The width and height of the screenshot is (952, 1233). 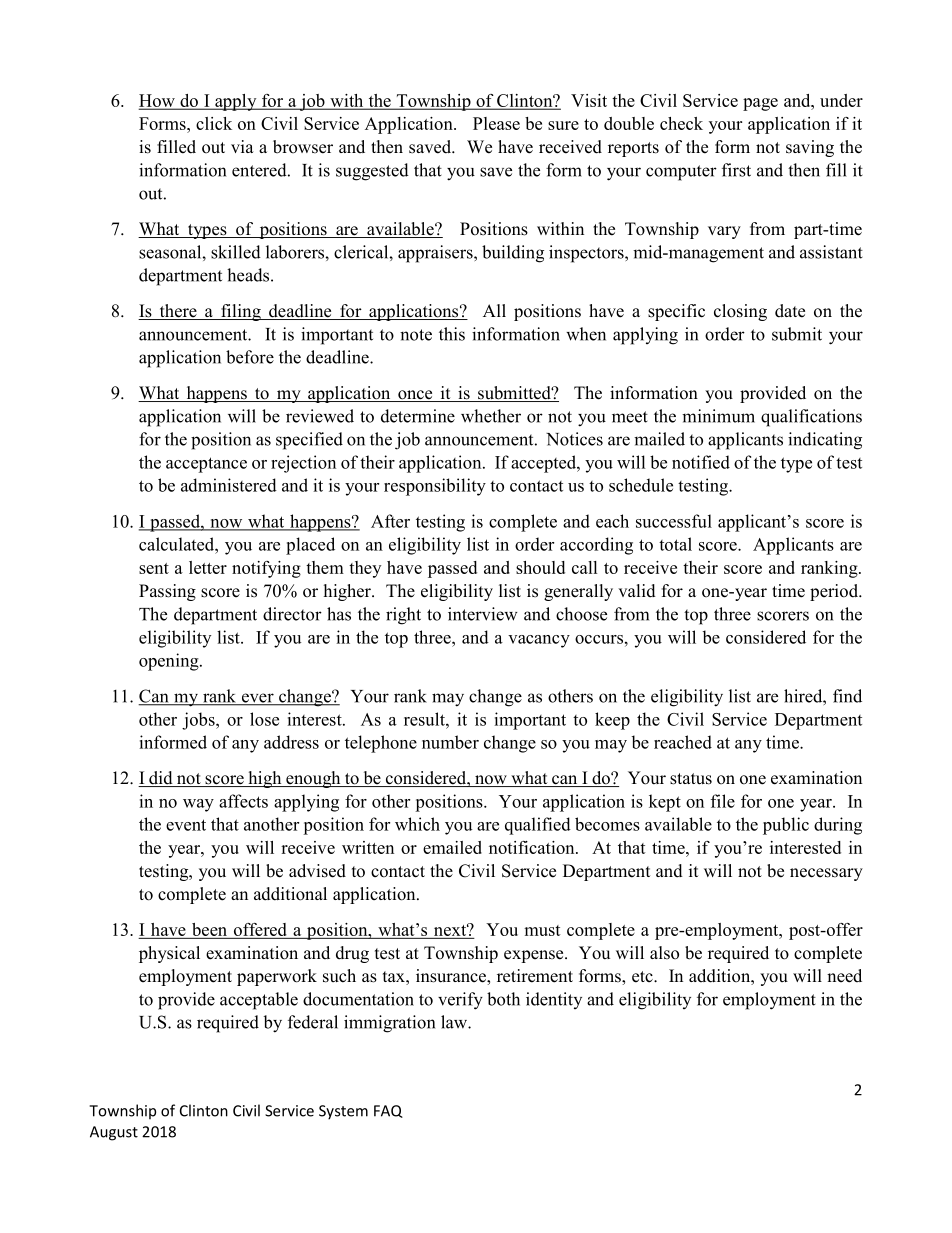 I want to click on event, so click(x=186, y=825).
